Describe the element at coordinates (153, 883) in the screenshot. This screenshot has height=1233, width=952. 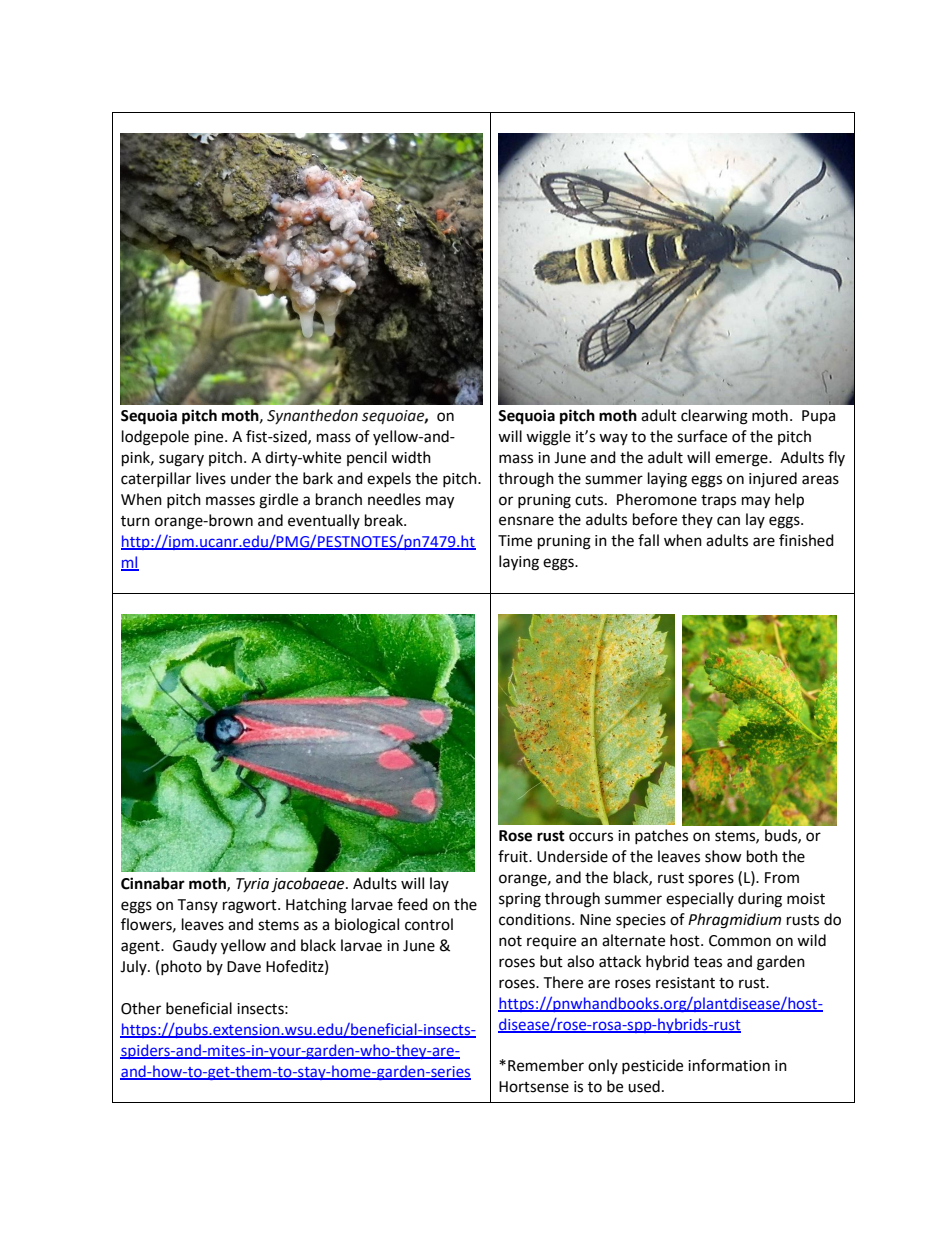
I see `Cinnabar` at that location.
